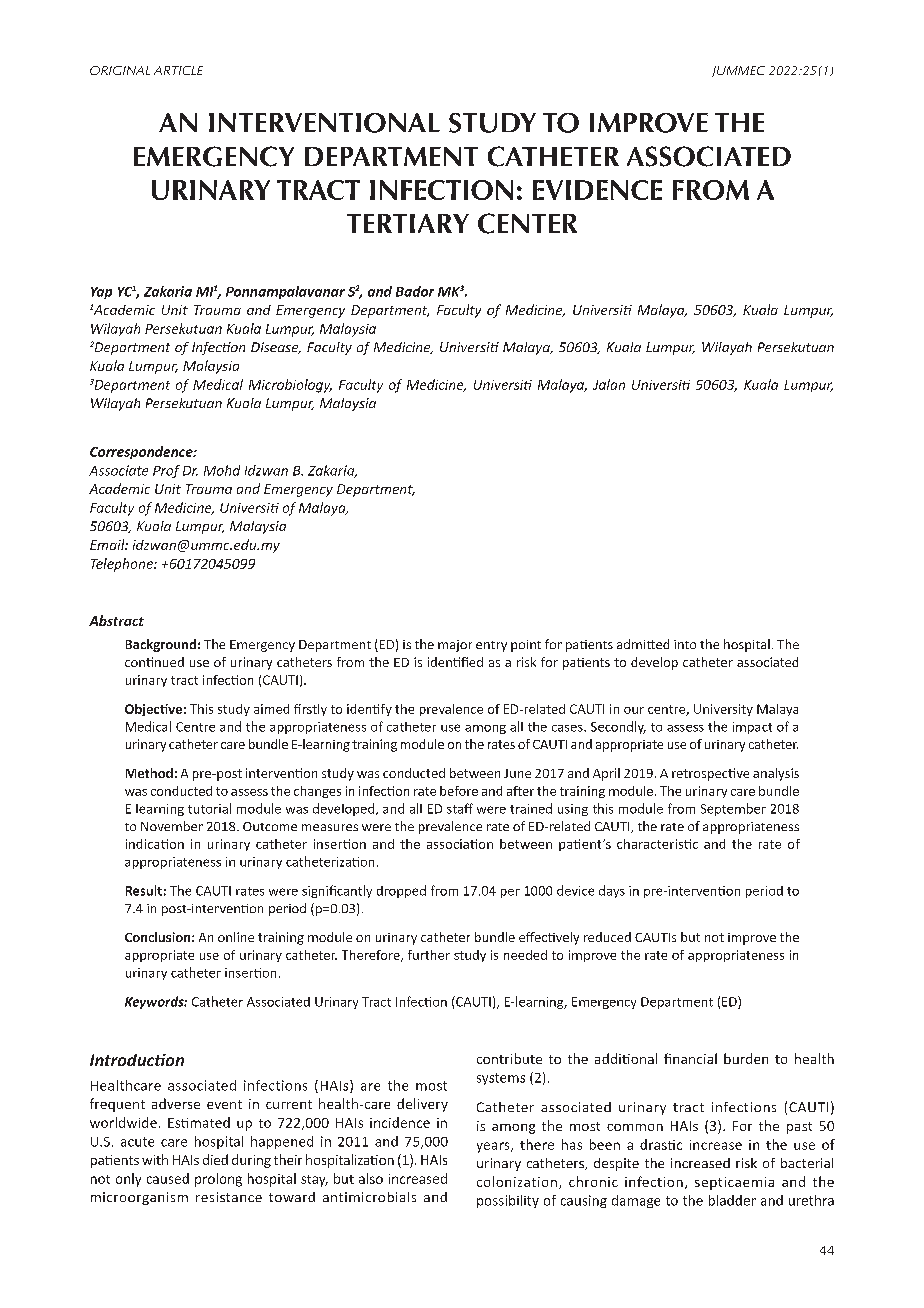 This document has height=1308, width=924. What do you see at coordinates (168, 1178) in the document?
I see `caused` at bounding box center [168, 1178].
